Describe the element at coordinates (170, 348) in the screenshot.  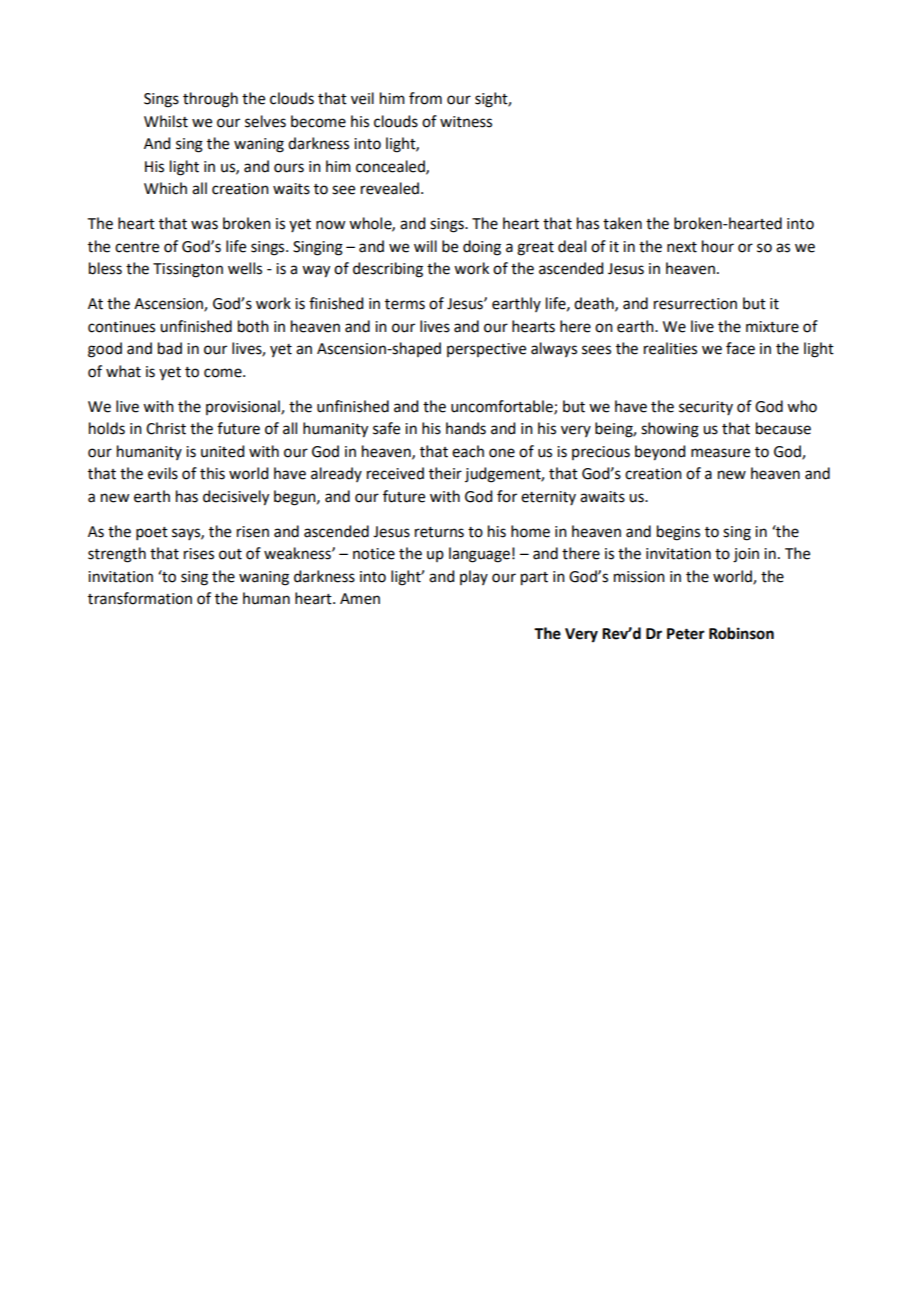
I see `bad` at that location.
